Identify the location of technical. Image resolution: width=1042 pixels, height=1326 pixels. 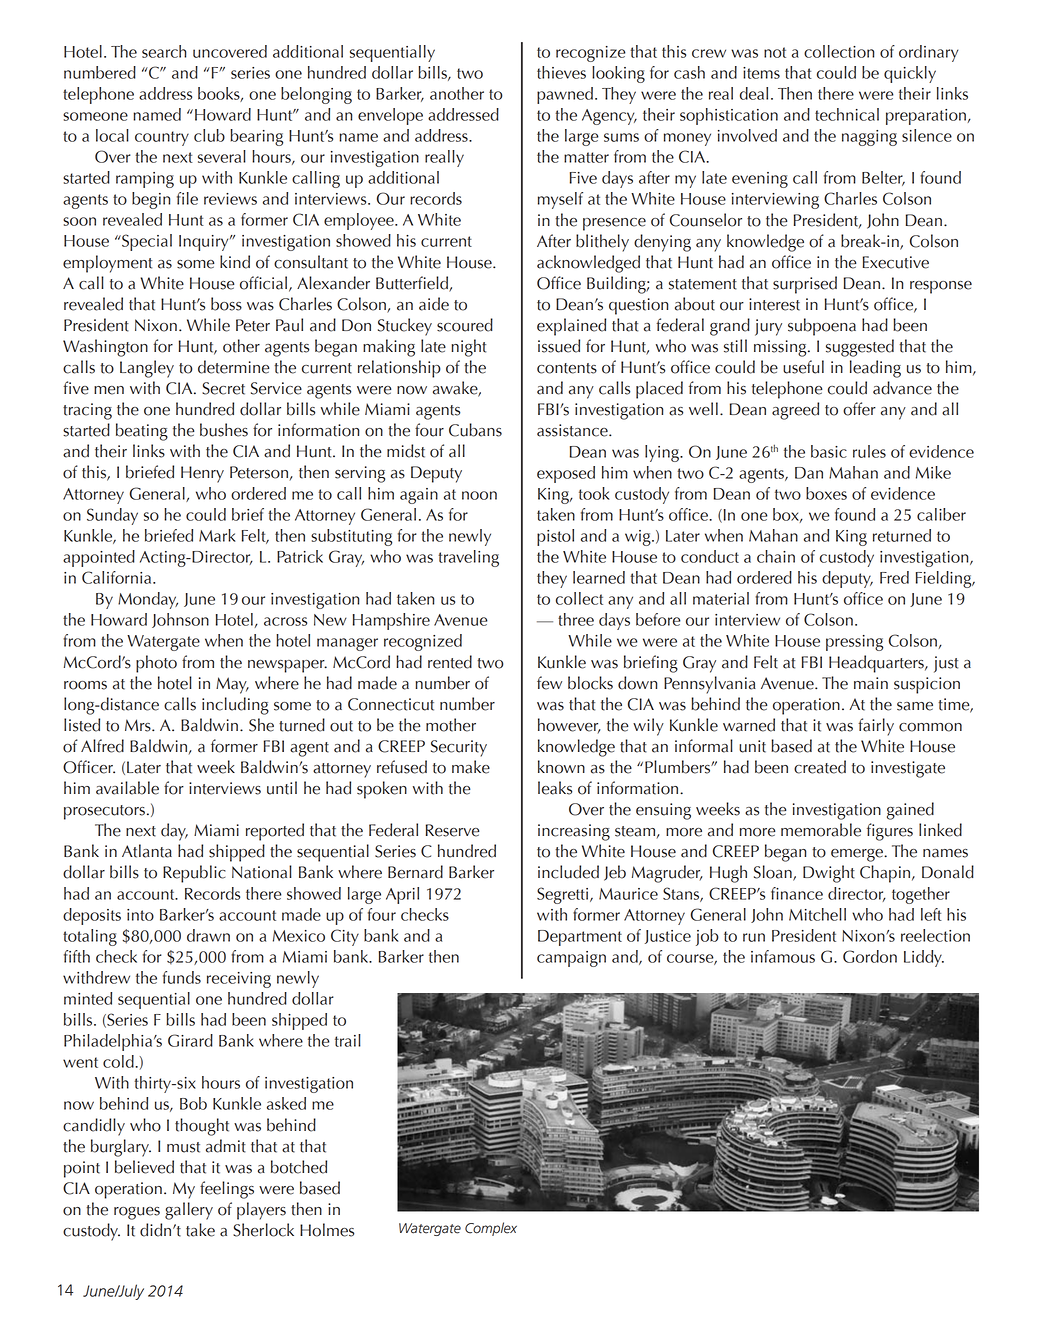
(847, 114).
